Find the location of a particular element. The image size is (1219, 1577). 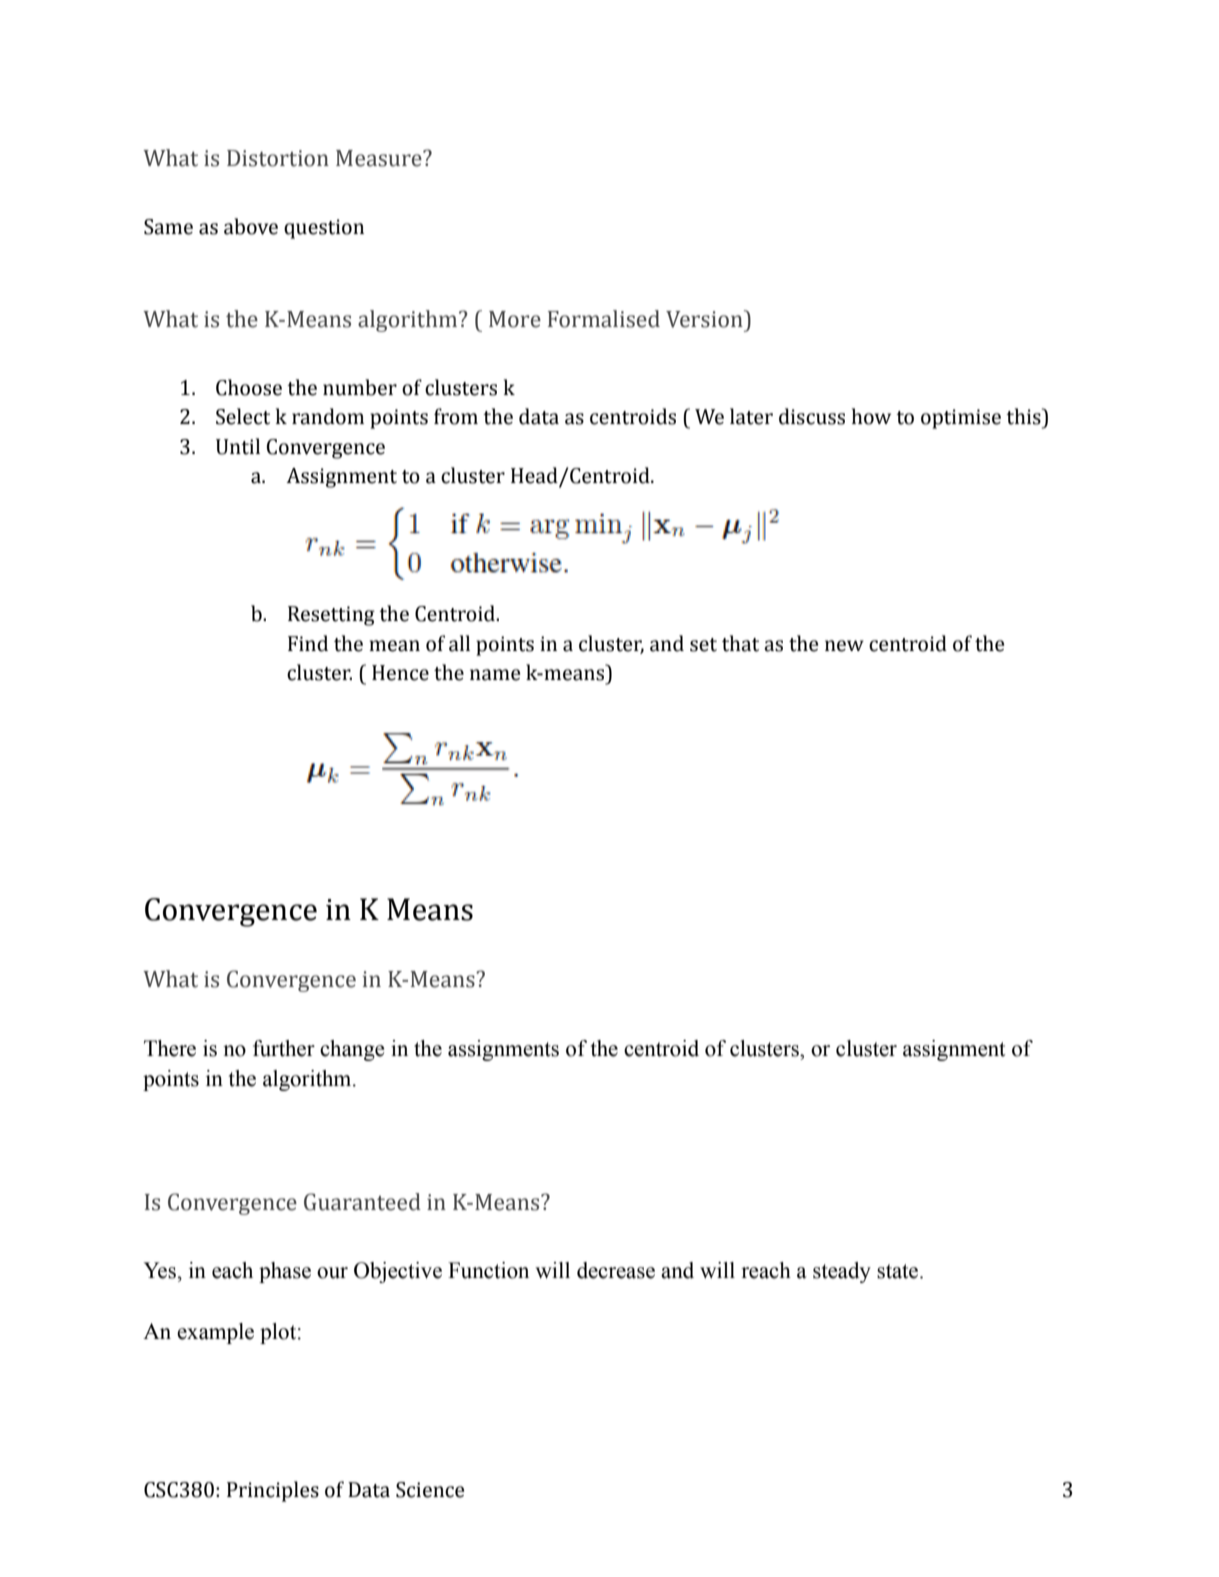

decrease is located at coordinates (616, 1270).
